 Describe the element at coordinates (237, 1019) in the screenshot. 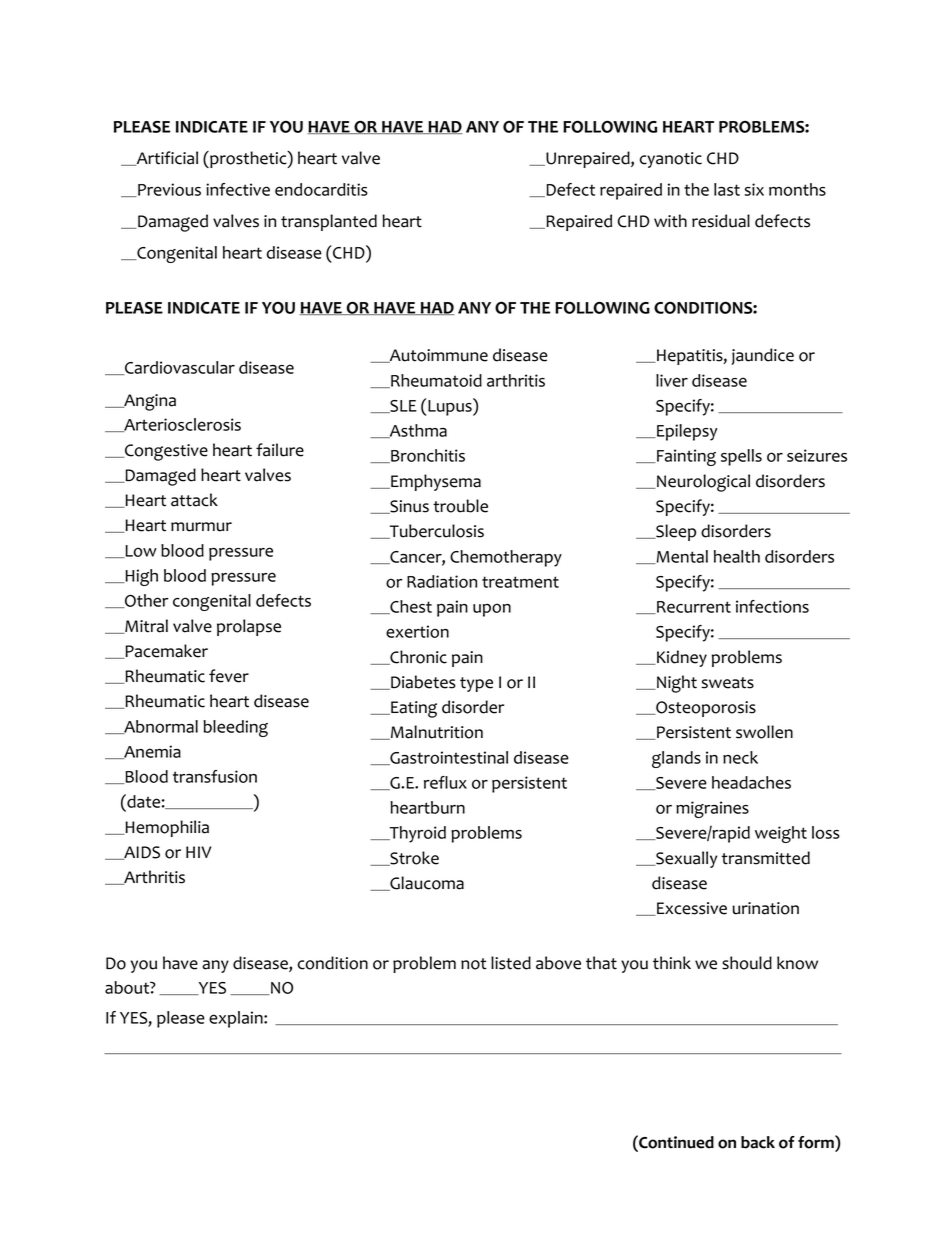

I see `explain` at that location.
